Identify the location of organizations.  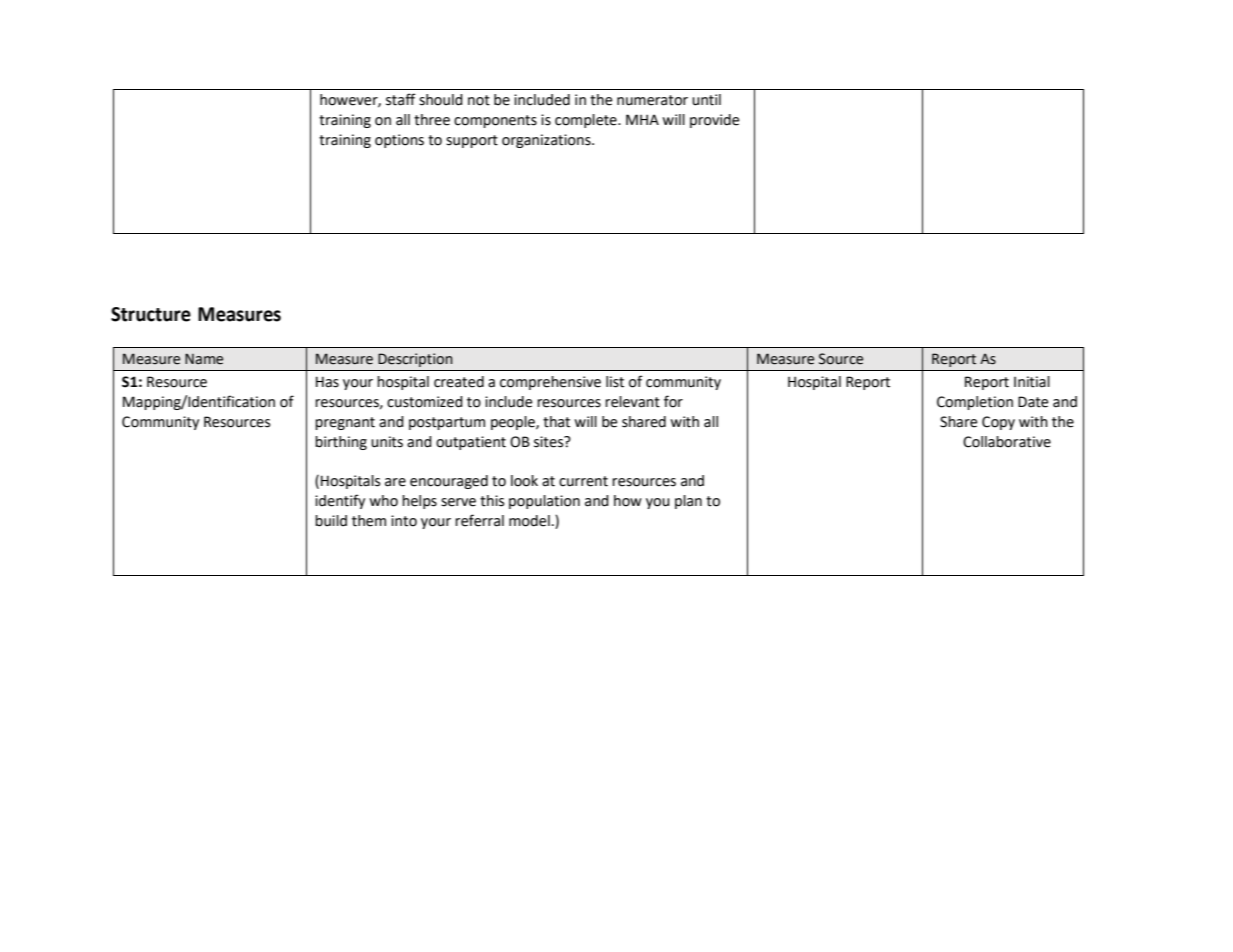
(547, 141).
